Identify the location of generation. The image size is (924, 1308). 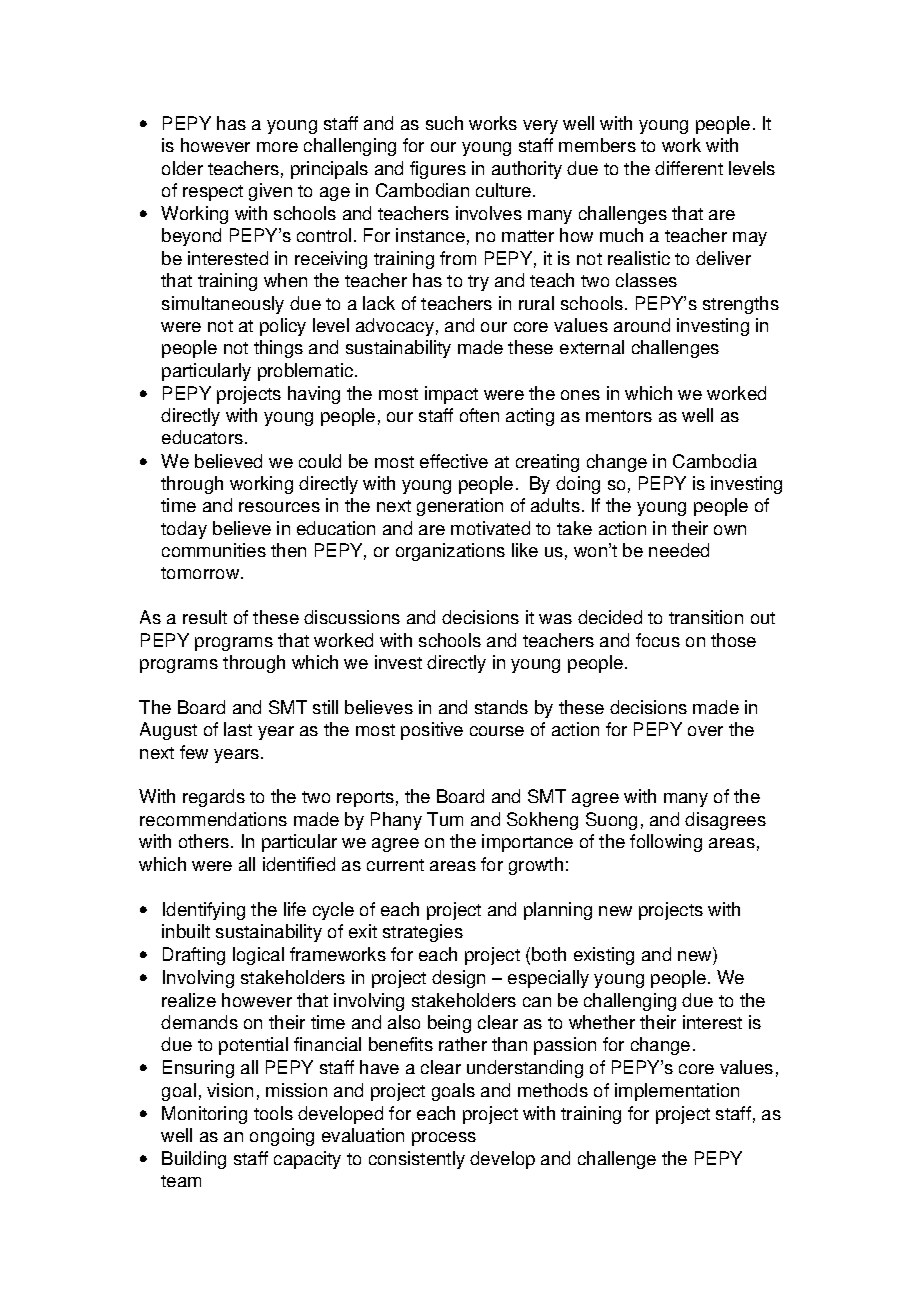
(460, 507).
